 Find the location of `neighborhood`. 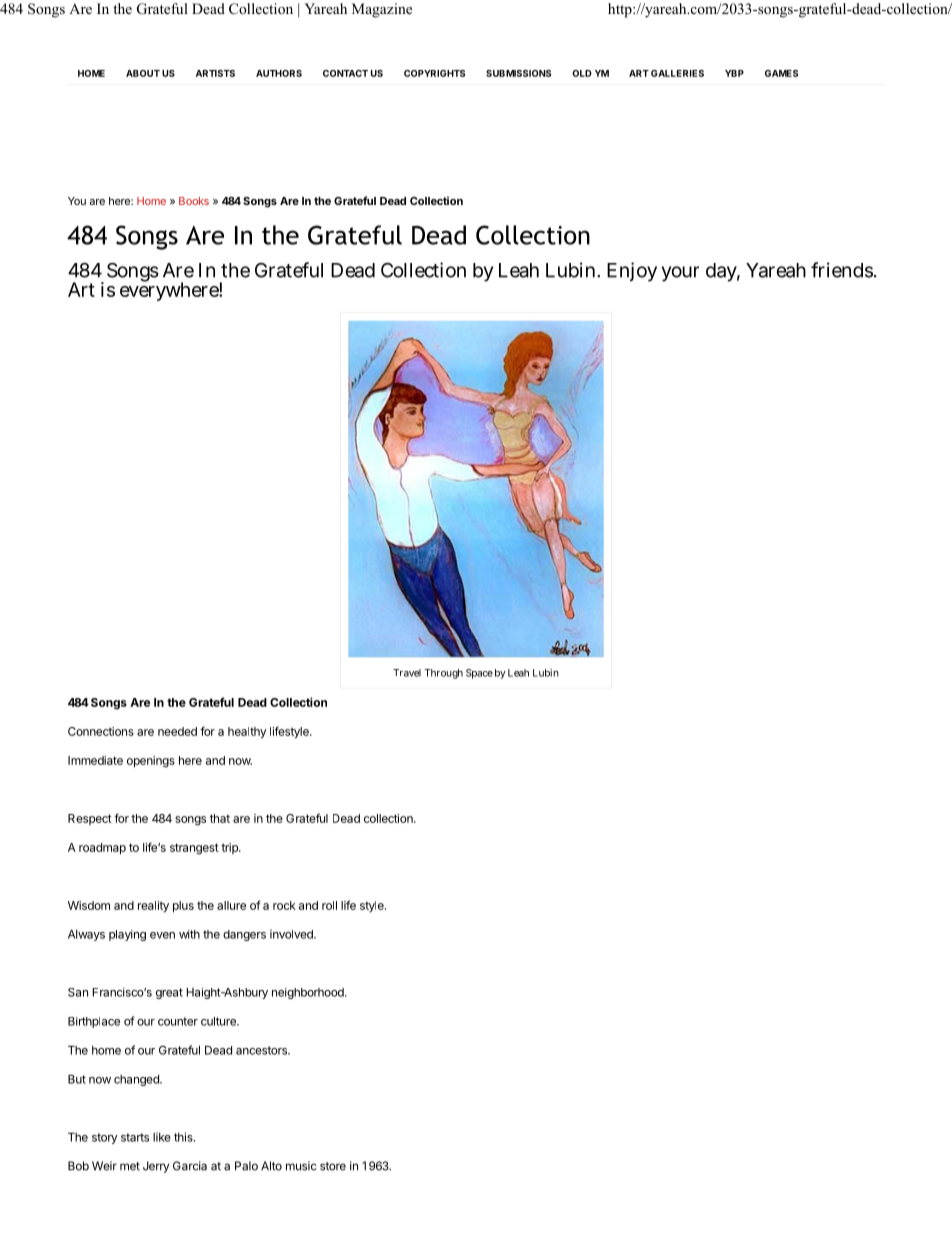

neighborhood is located at coordinates (309, 993).
